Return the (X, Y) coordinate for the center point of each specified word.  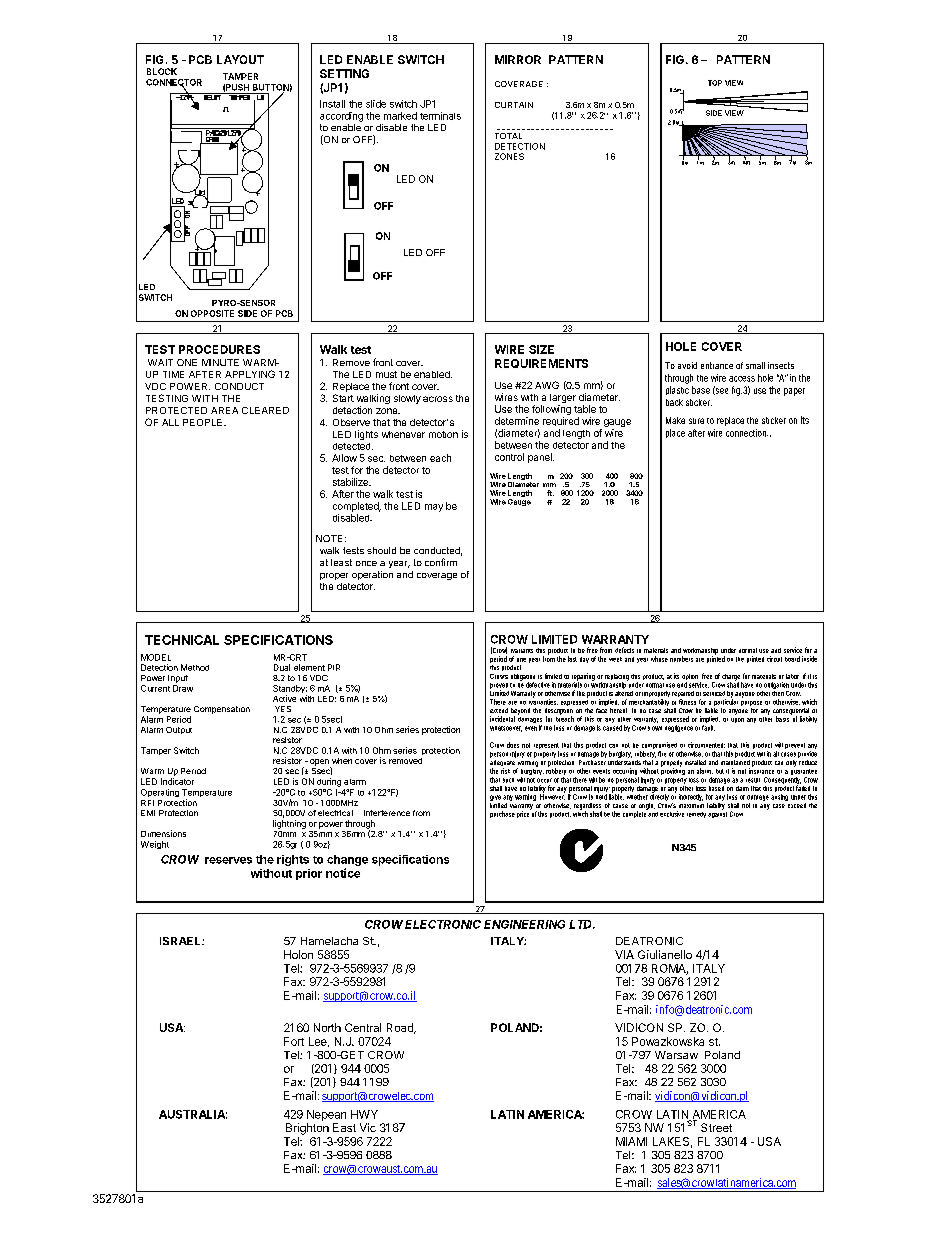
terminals (440, 116)
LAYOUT (240, 59)
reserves (228, 860)
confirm (441, 562)
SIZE (541, 349)
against (717, 813)
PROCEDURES (219, 349)
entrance (717, 365)
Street (716, 1127)
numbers (681, 659)
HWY (364, 1114)
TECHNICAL (182, 640)
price (524, 813)
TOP (715, 83)
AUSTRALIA (193, 1114)
